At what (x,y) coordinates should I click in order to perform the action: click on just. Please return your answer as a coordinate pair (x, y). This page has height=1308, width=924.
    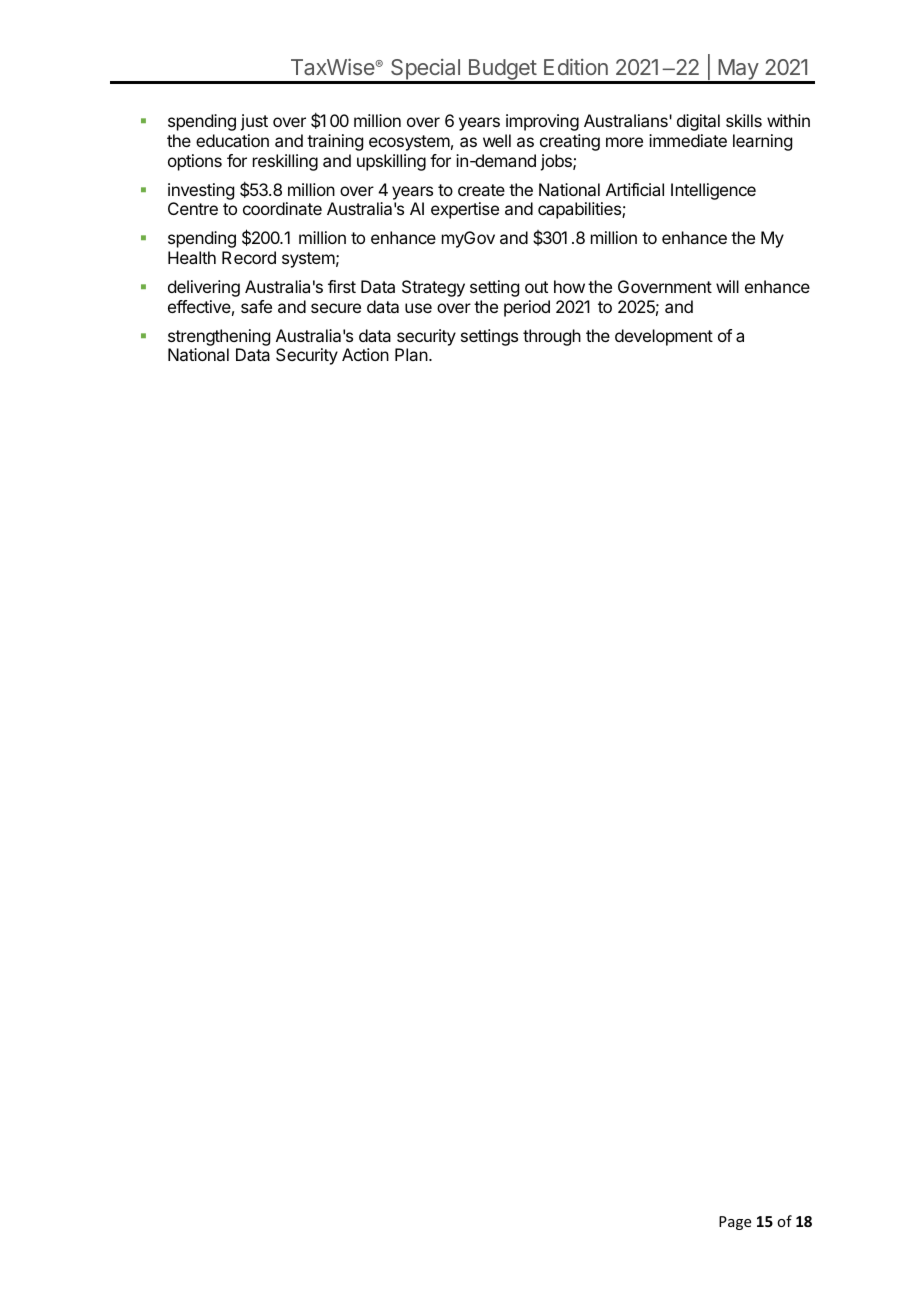
    Looking at the image, I should click on (254, 122).
